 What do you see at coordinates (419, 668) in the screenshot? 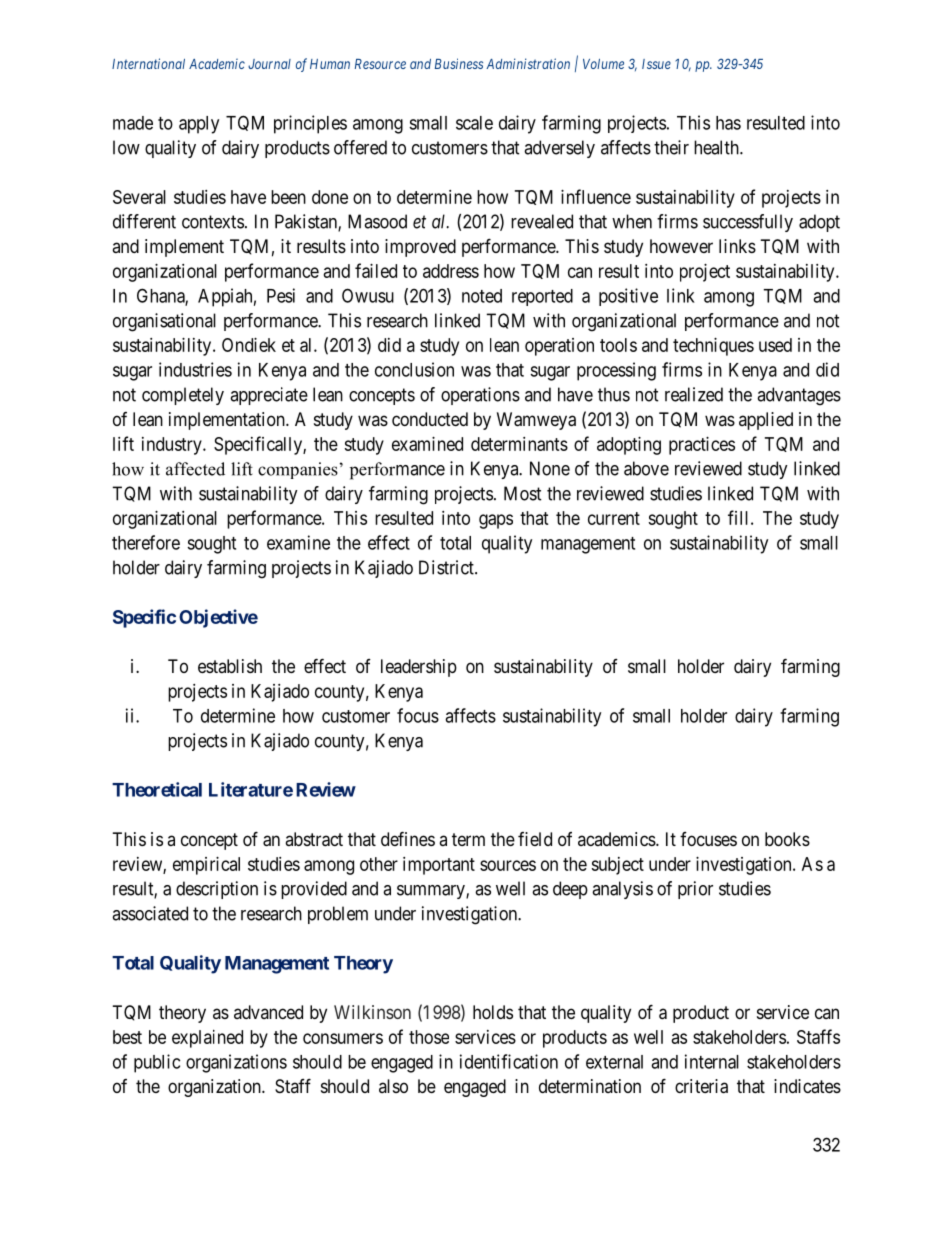
I see `leadership` at bounding box center [419, 668].
